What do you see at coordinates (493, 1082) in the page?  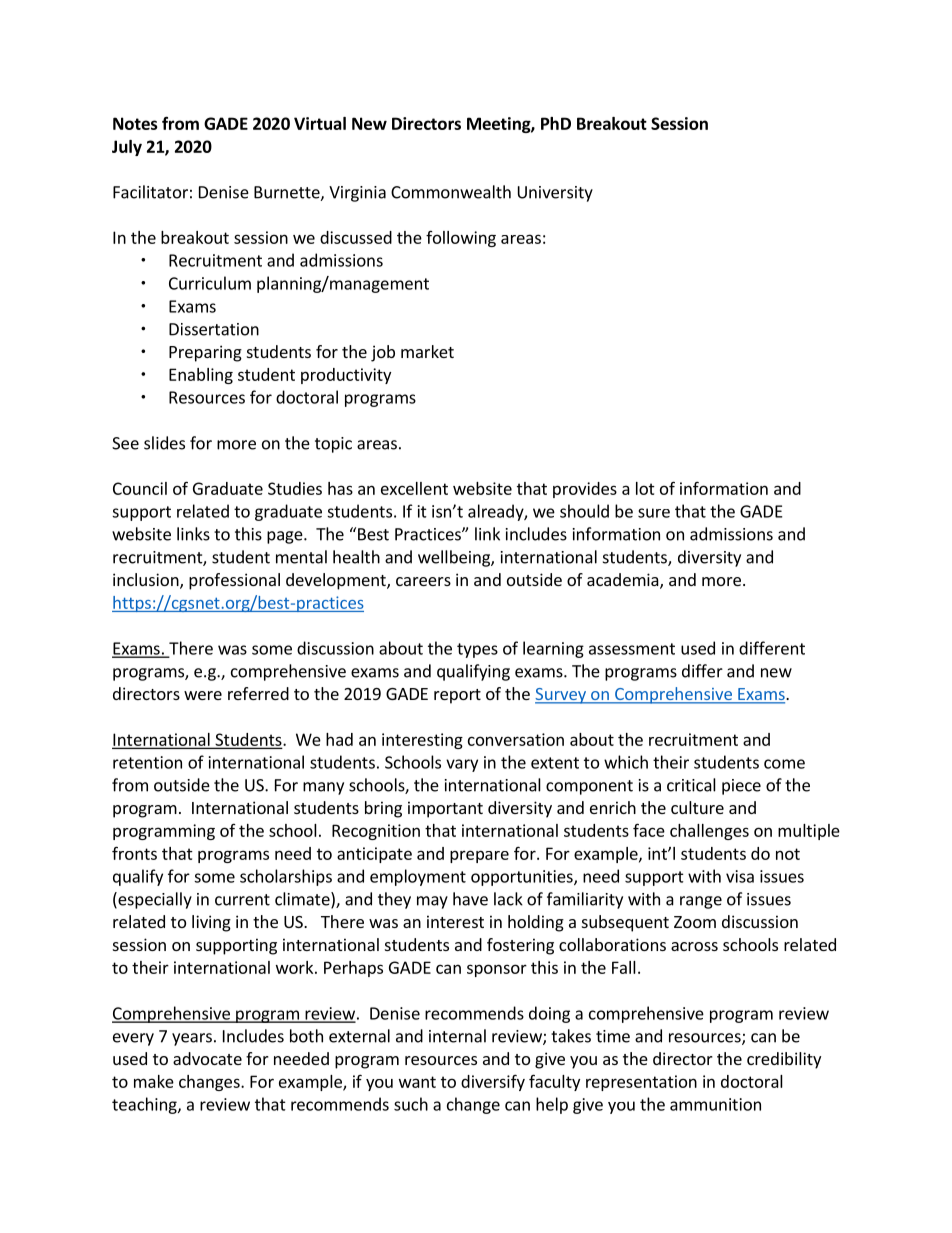 I see `diversify` at bounding box center [493, 1082].
